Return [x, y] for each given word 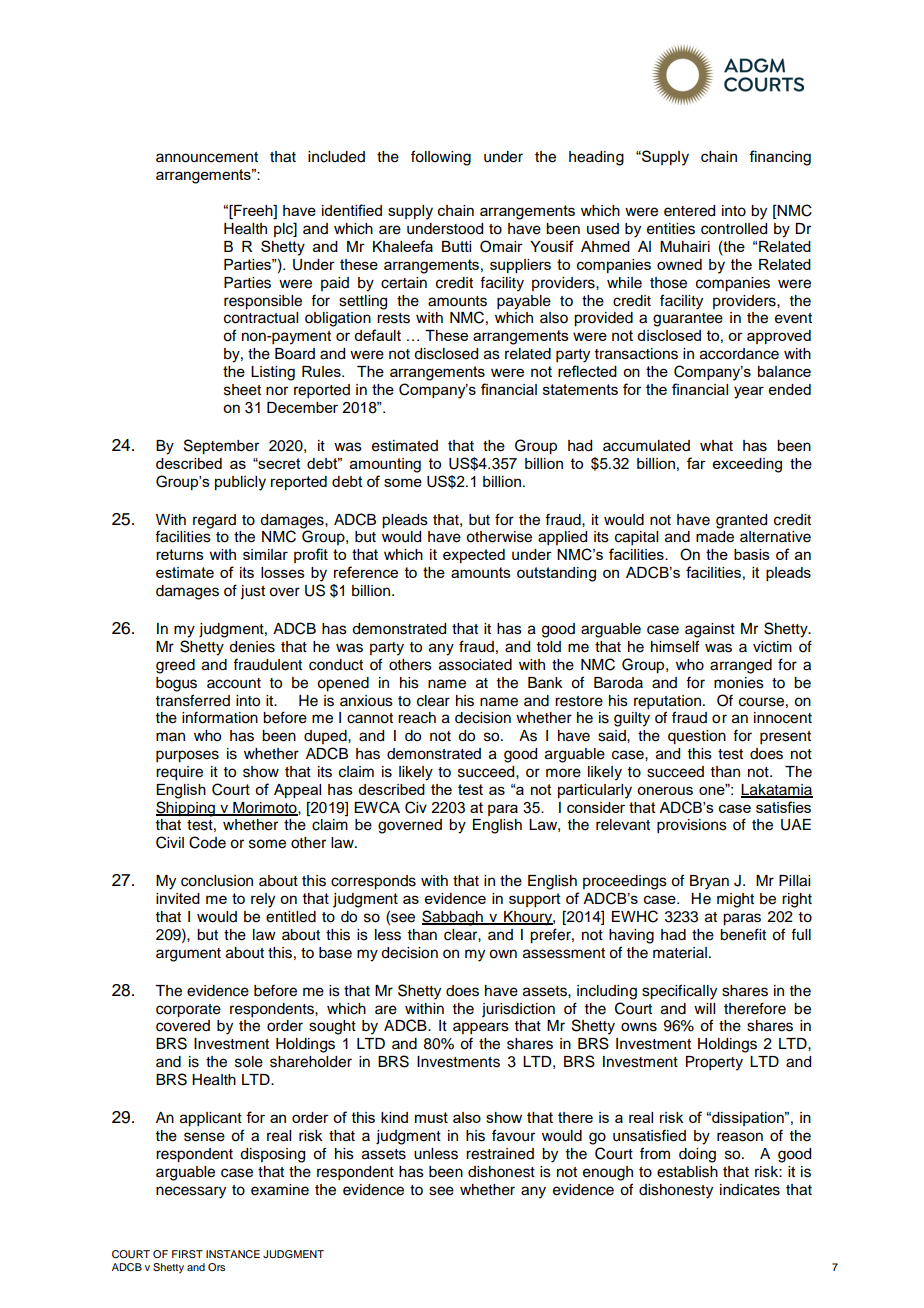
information [220, 717]
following [441, 158]
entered [689, 211]
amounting [385, 465]
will [704, 1008]
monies [739, 683]
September [221, 447]
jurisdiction [518, 1010]
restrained [500, 1154]
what [716, 446]
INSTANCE [233, 1254]
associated [475, 665]
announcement [207, 157]
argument [188, 955]
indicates [750, 1190]
